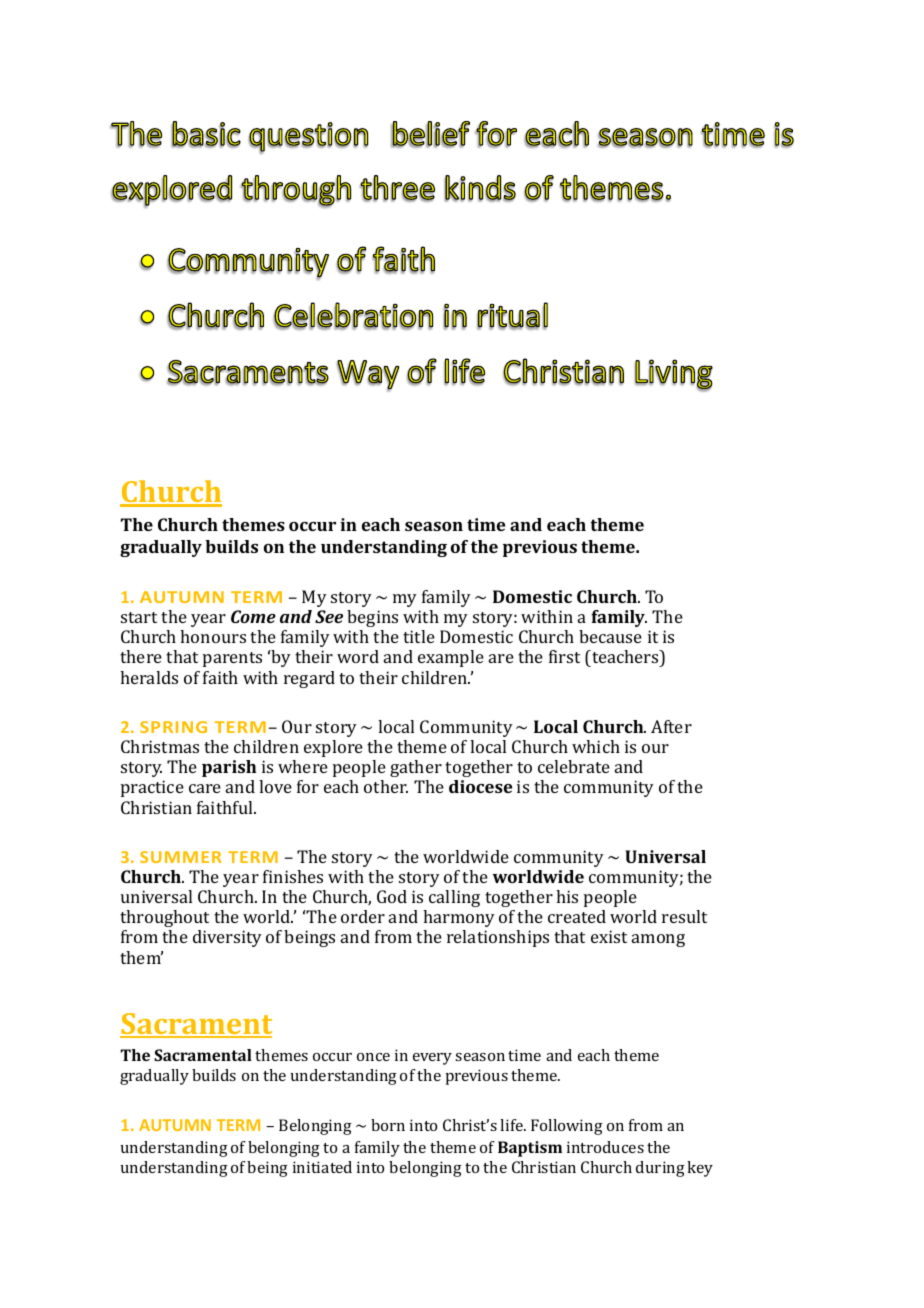  I want to click on diversity, so click(227, 938).
